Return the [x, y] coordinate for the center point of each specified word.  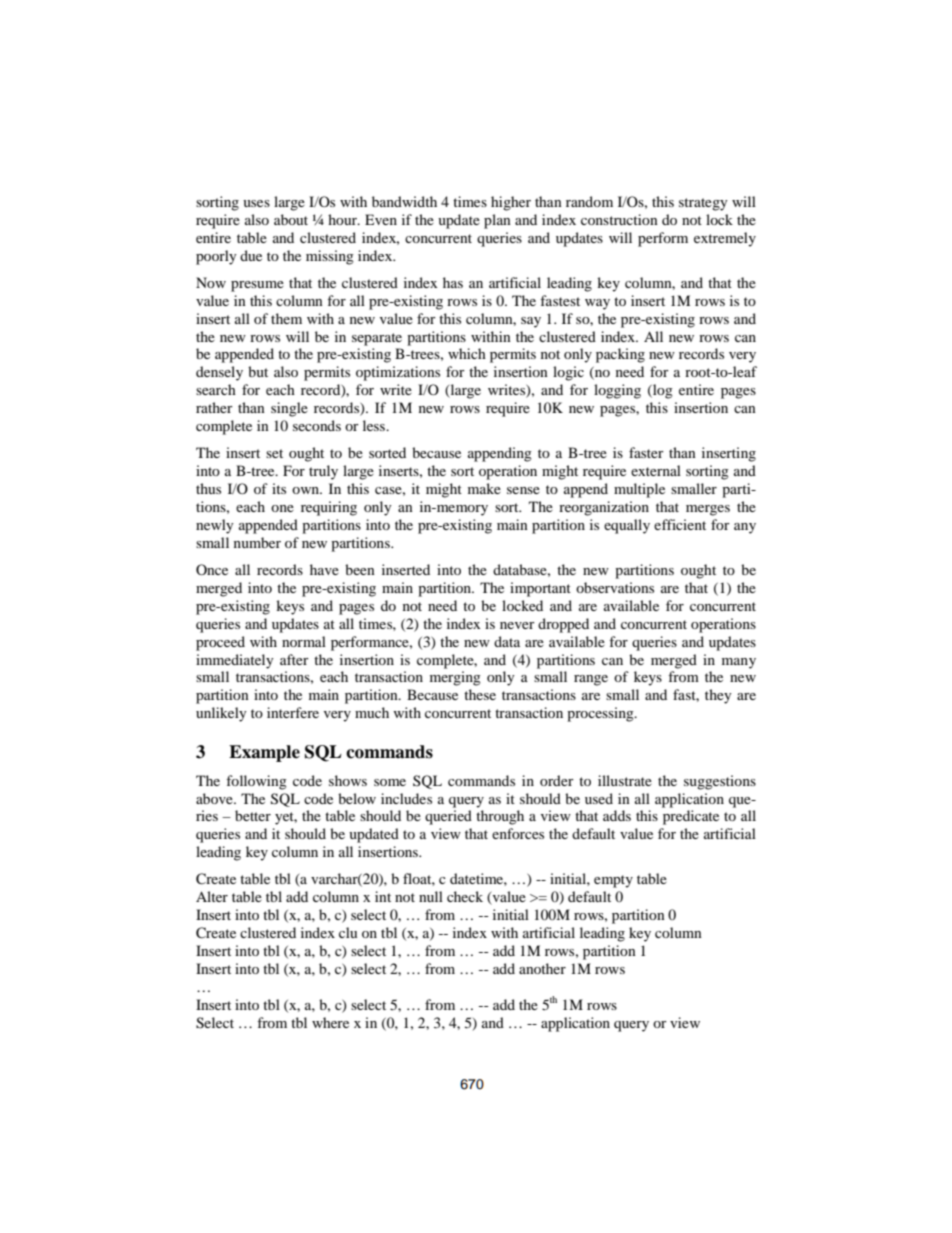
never [517, 625]
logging [617, 391]
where [330, 1022]
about [291, 219]
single [289, 409]
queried [448, 817]
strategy [703, 204]
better [253, 815]
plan [497, 221]
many [739, 663]
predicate [691, 817]
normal [304, 641]
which [467, 353]
